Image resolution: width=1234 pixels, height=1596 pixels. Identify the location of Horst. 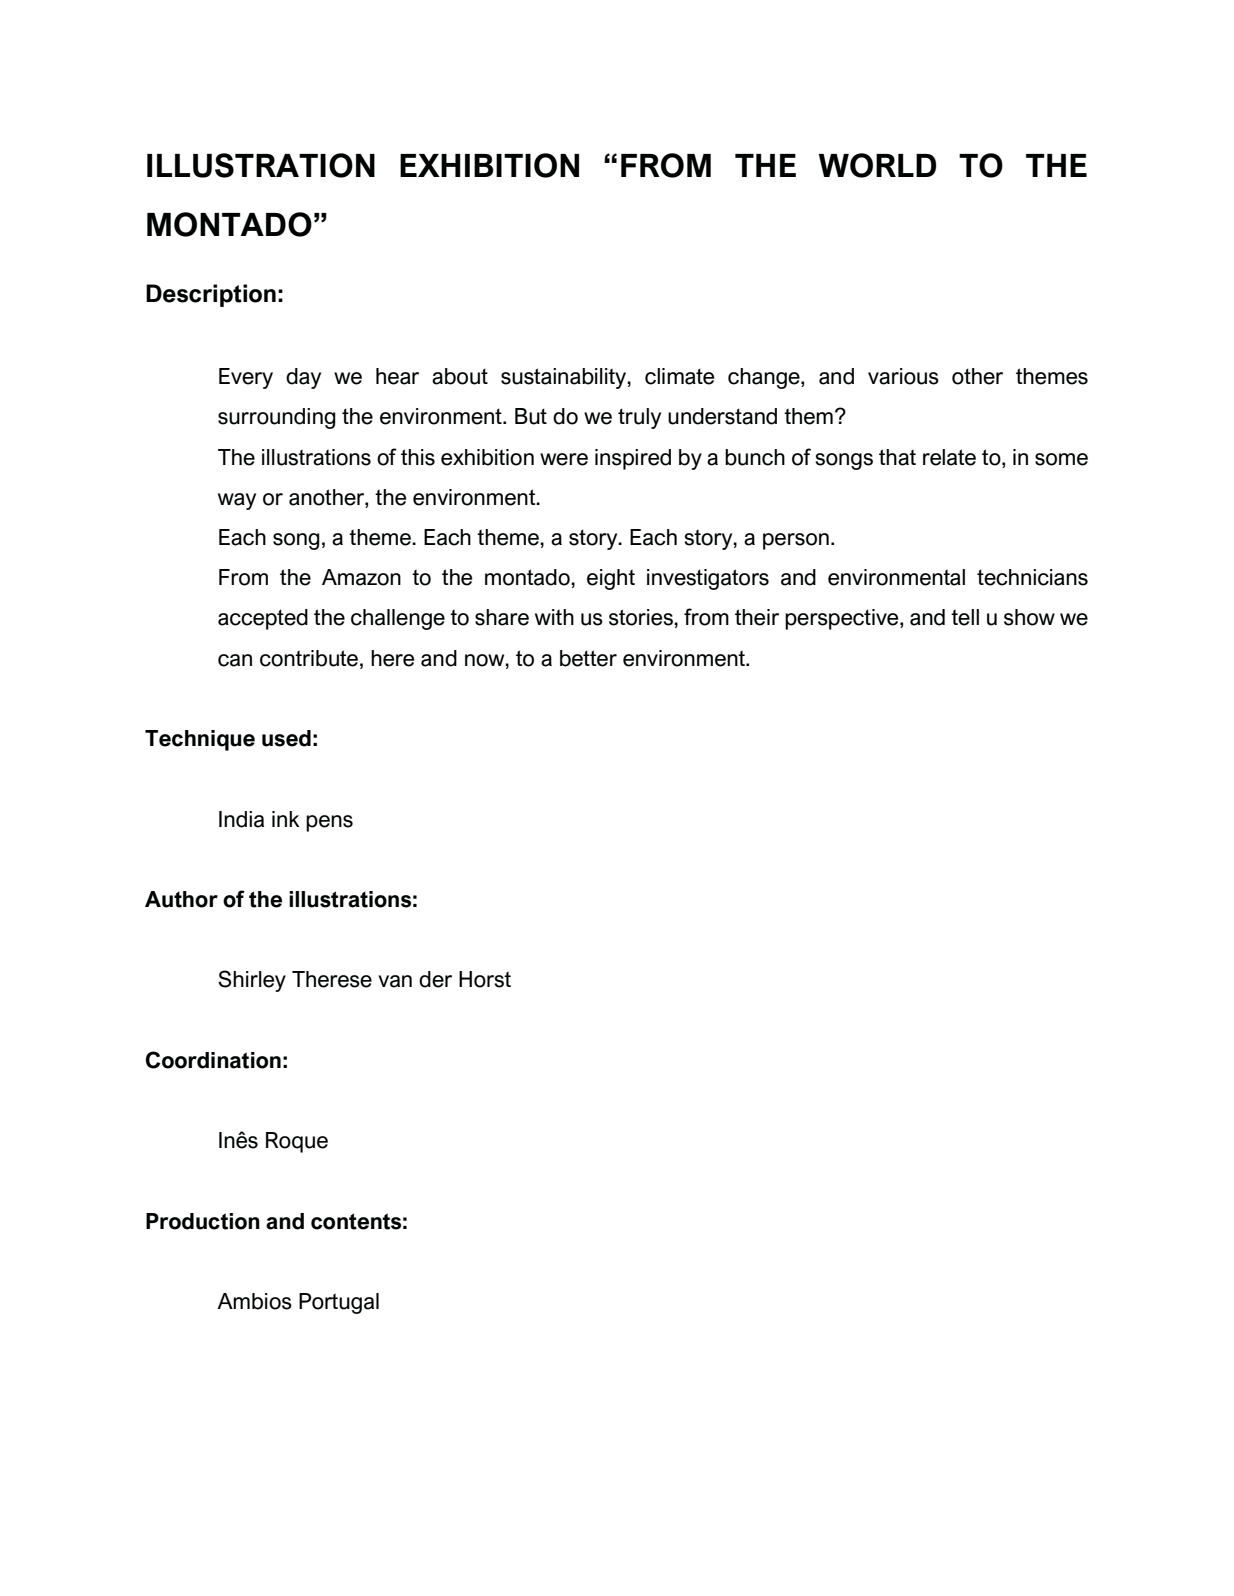
(485, 979).
